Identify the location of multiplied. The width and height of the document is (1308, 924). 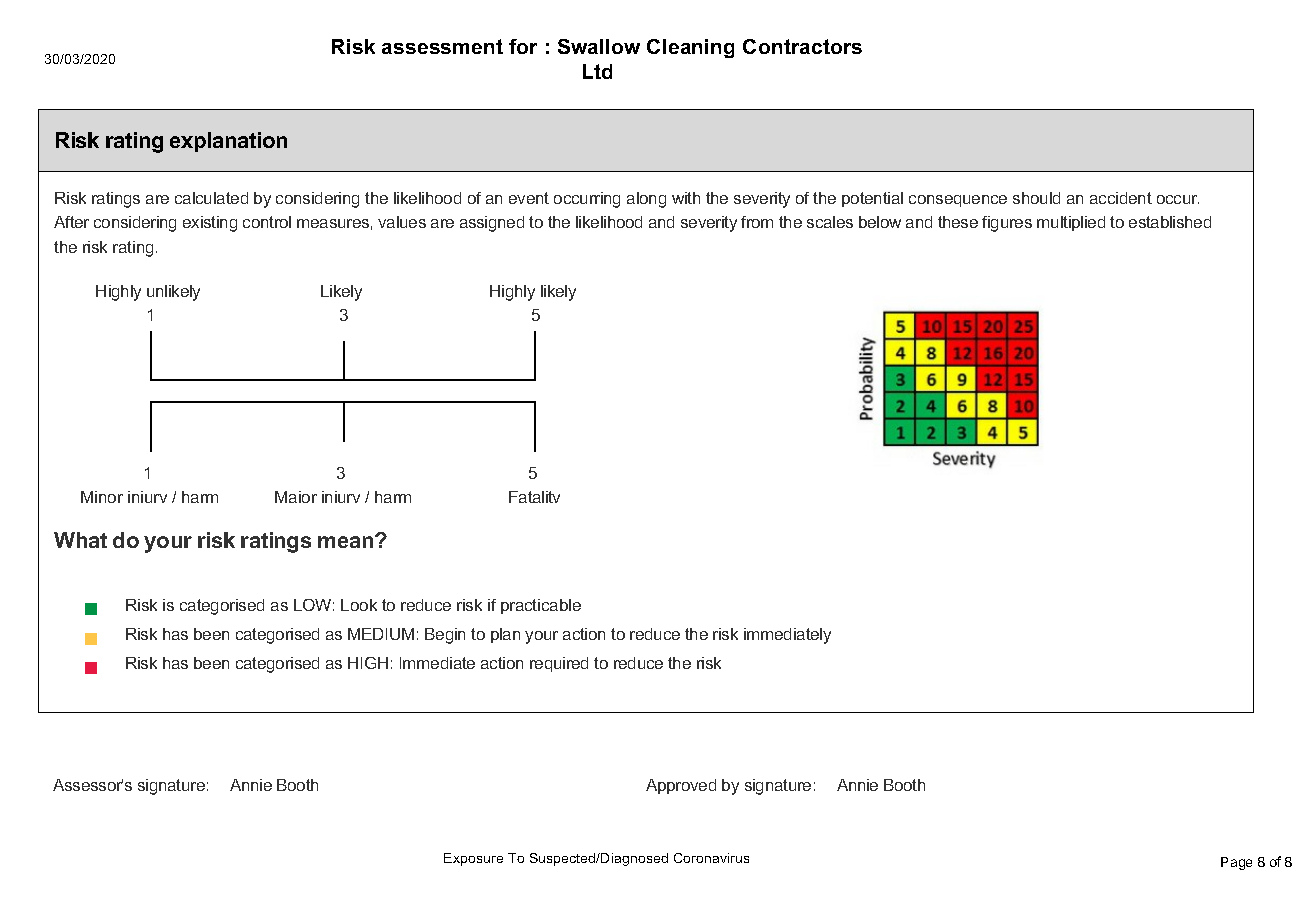
(1071, 223).
